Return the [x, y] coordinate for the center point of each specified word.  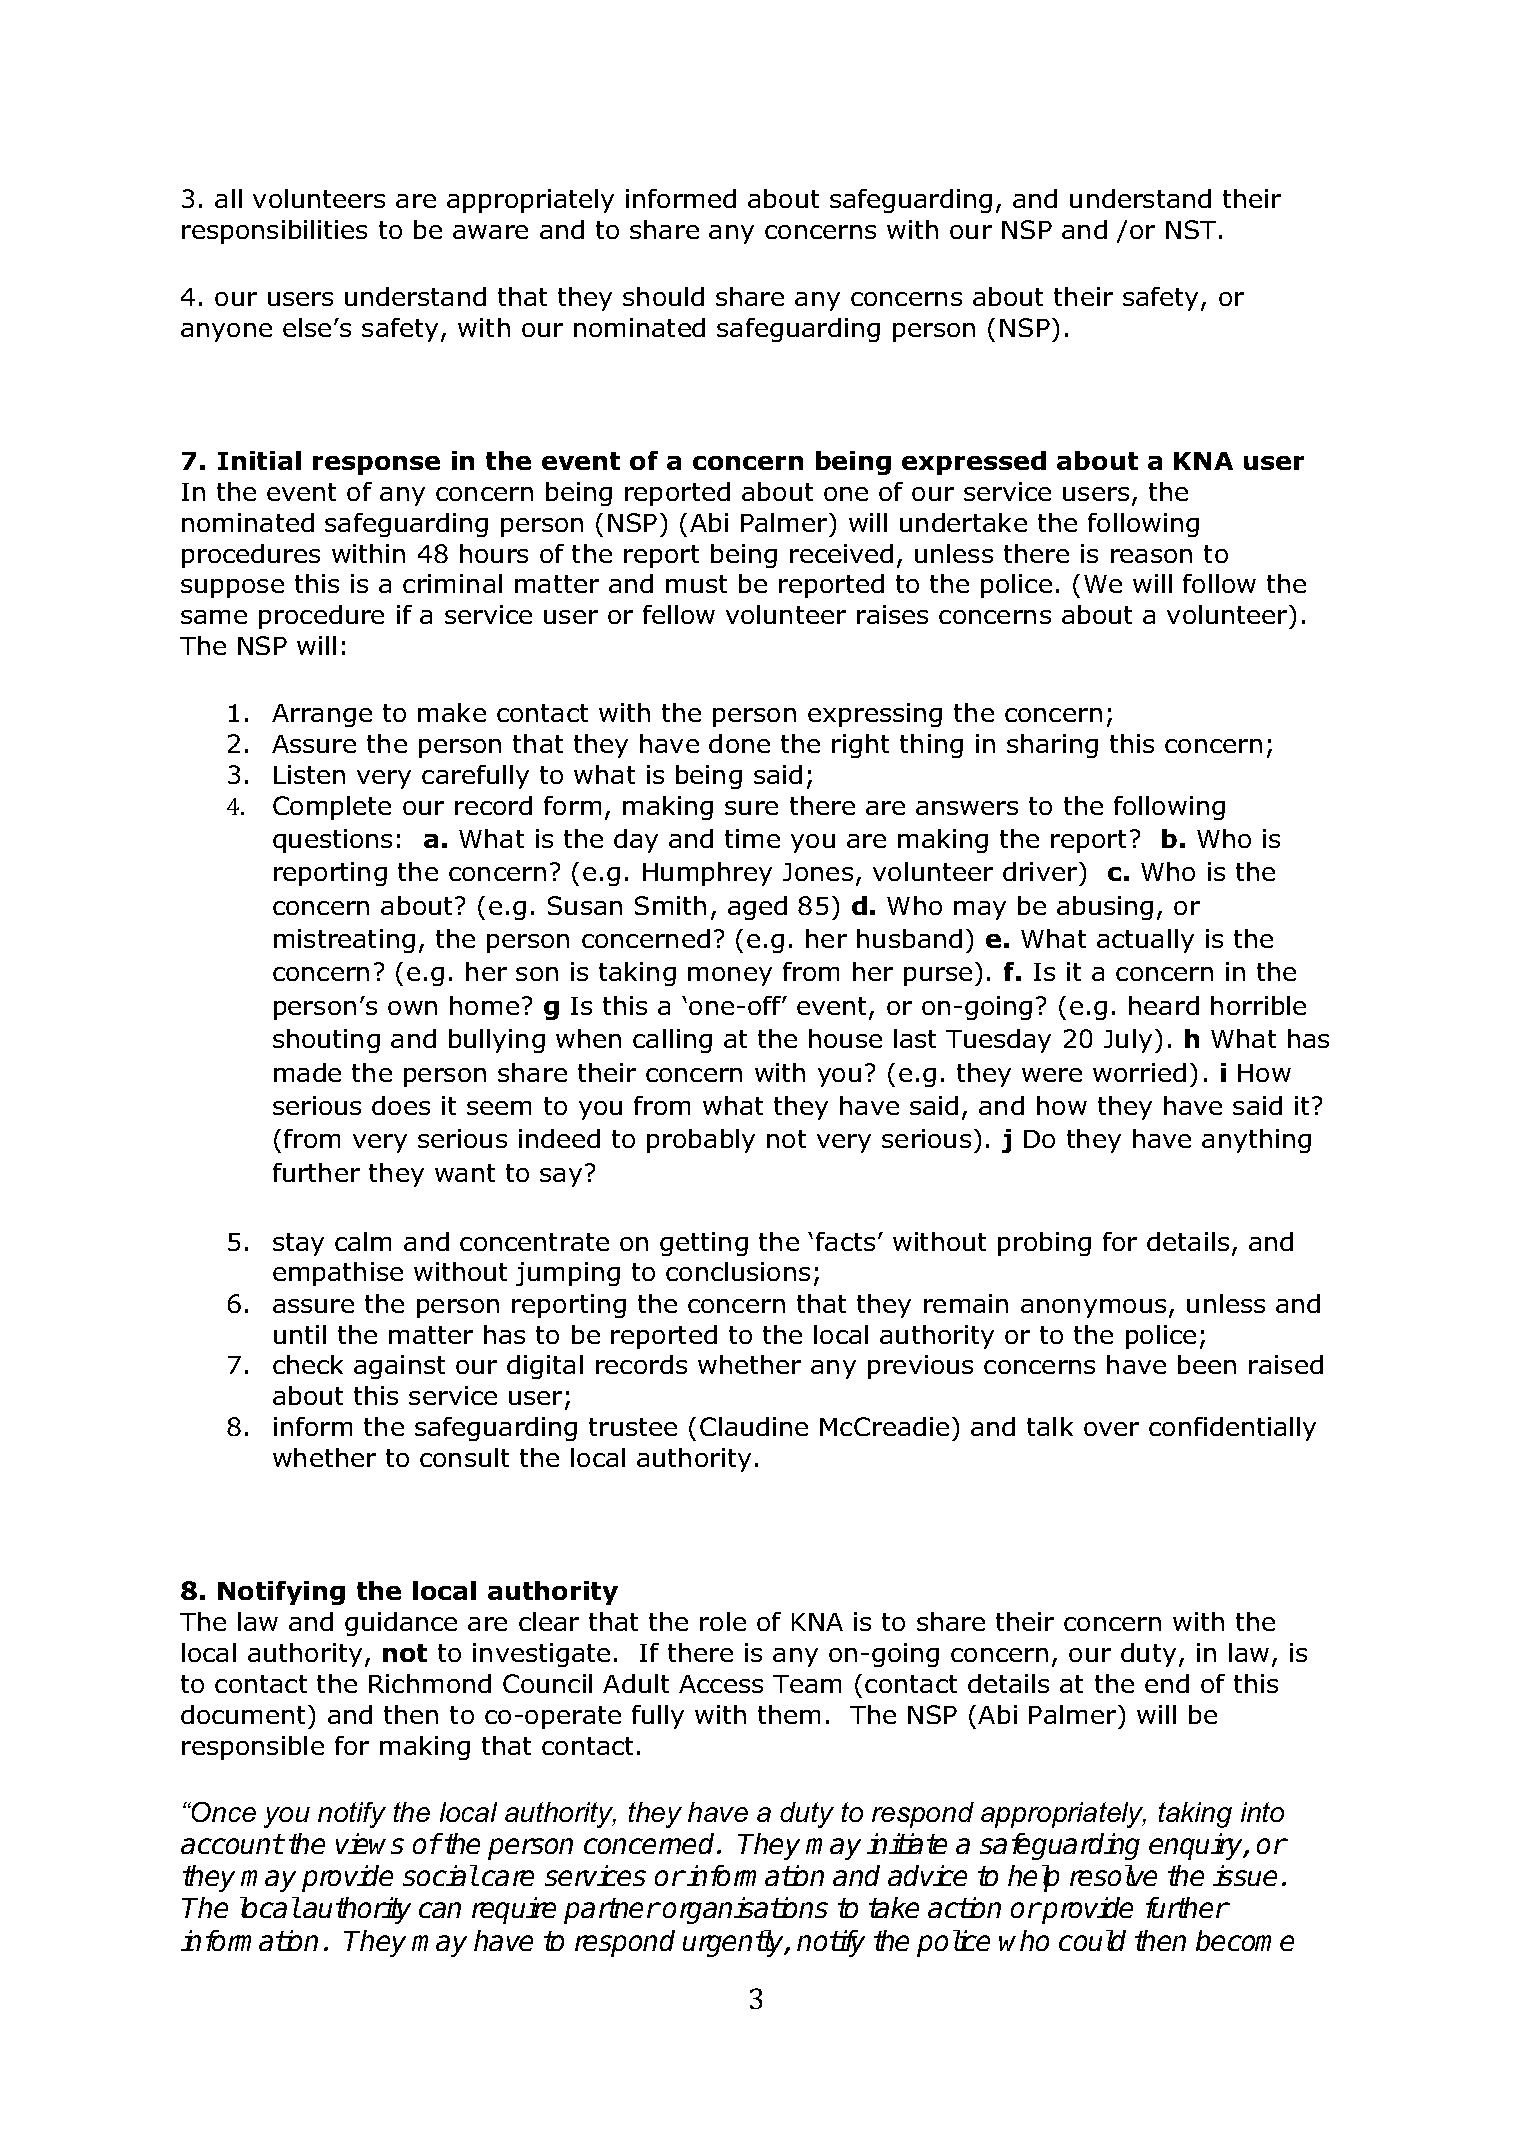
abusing [1105, 908]
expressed [974, 463]
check [308, 1364]
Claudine [754, 1426]
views [370, 1843]
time [752, 838]
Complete [332, 808]
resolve [1113, 1875]
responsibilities [274, 232]
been [1207, 1364]
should [663, 296]
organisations [745, 1910]
